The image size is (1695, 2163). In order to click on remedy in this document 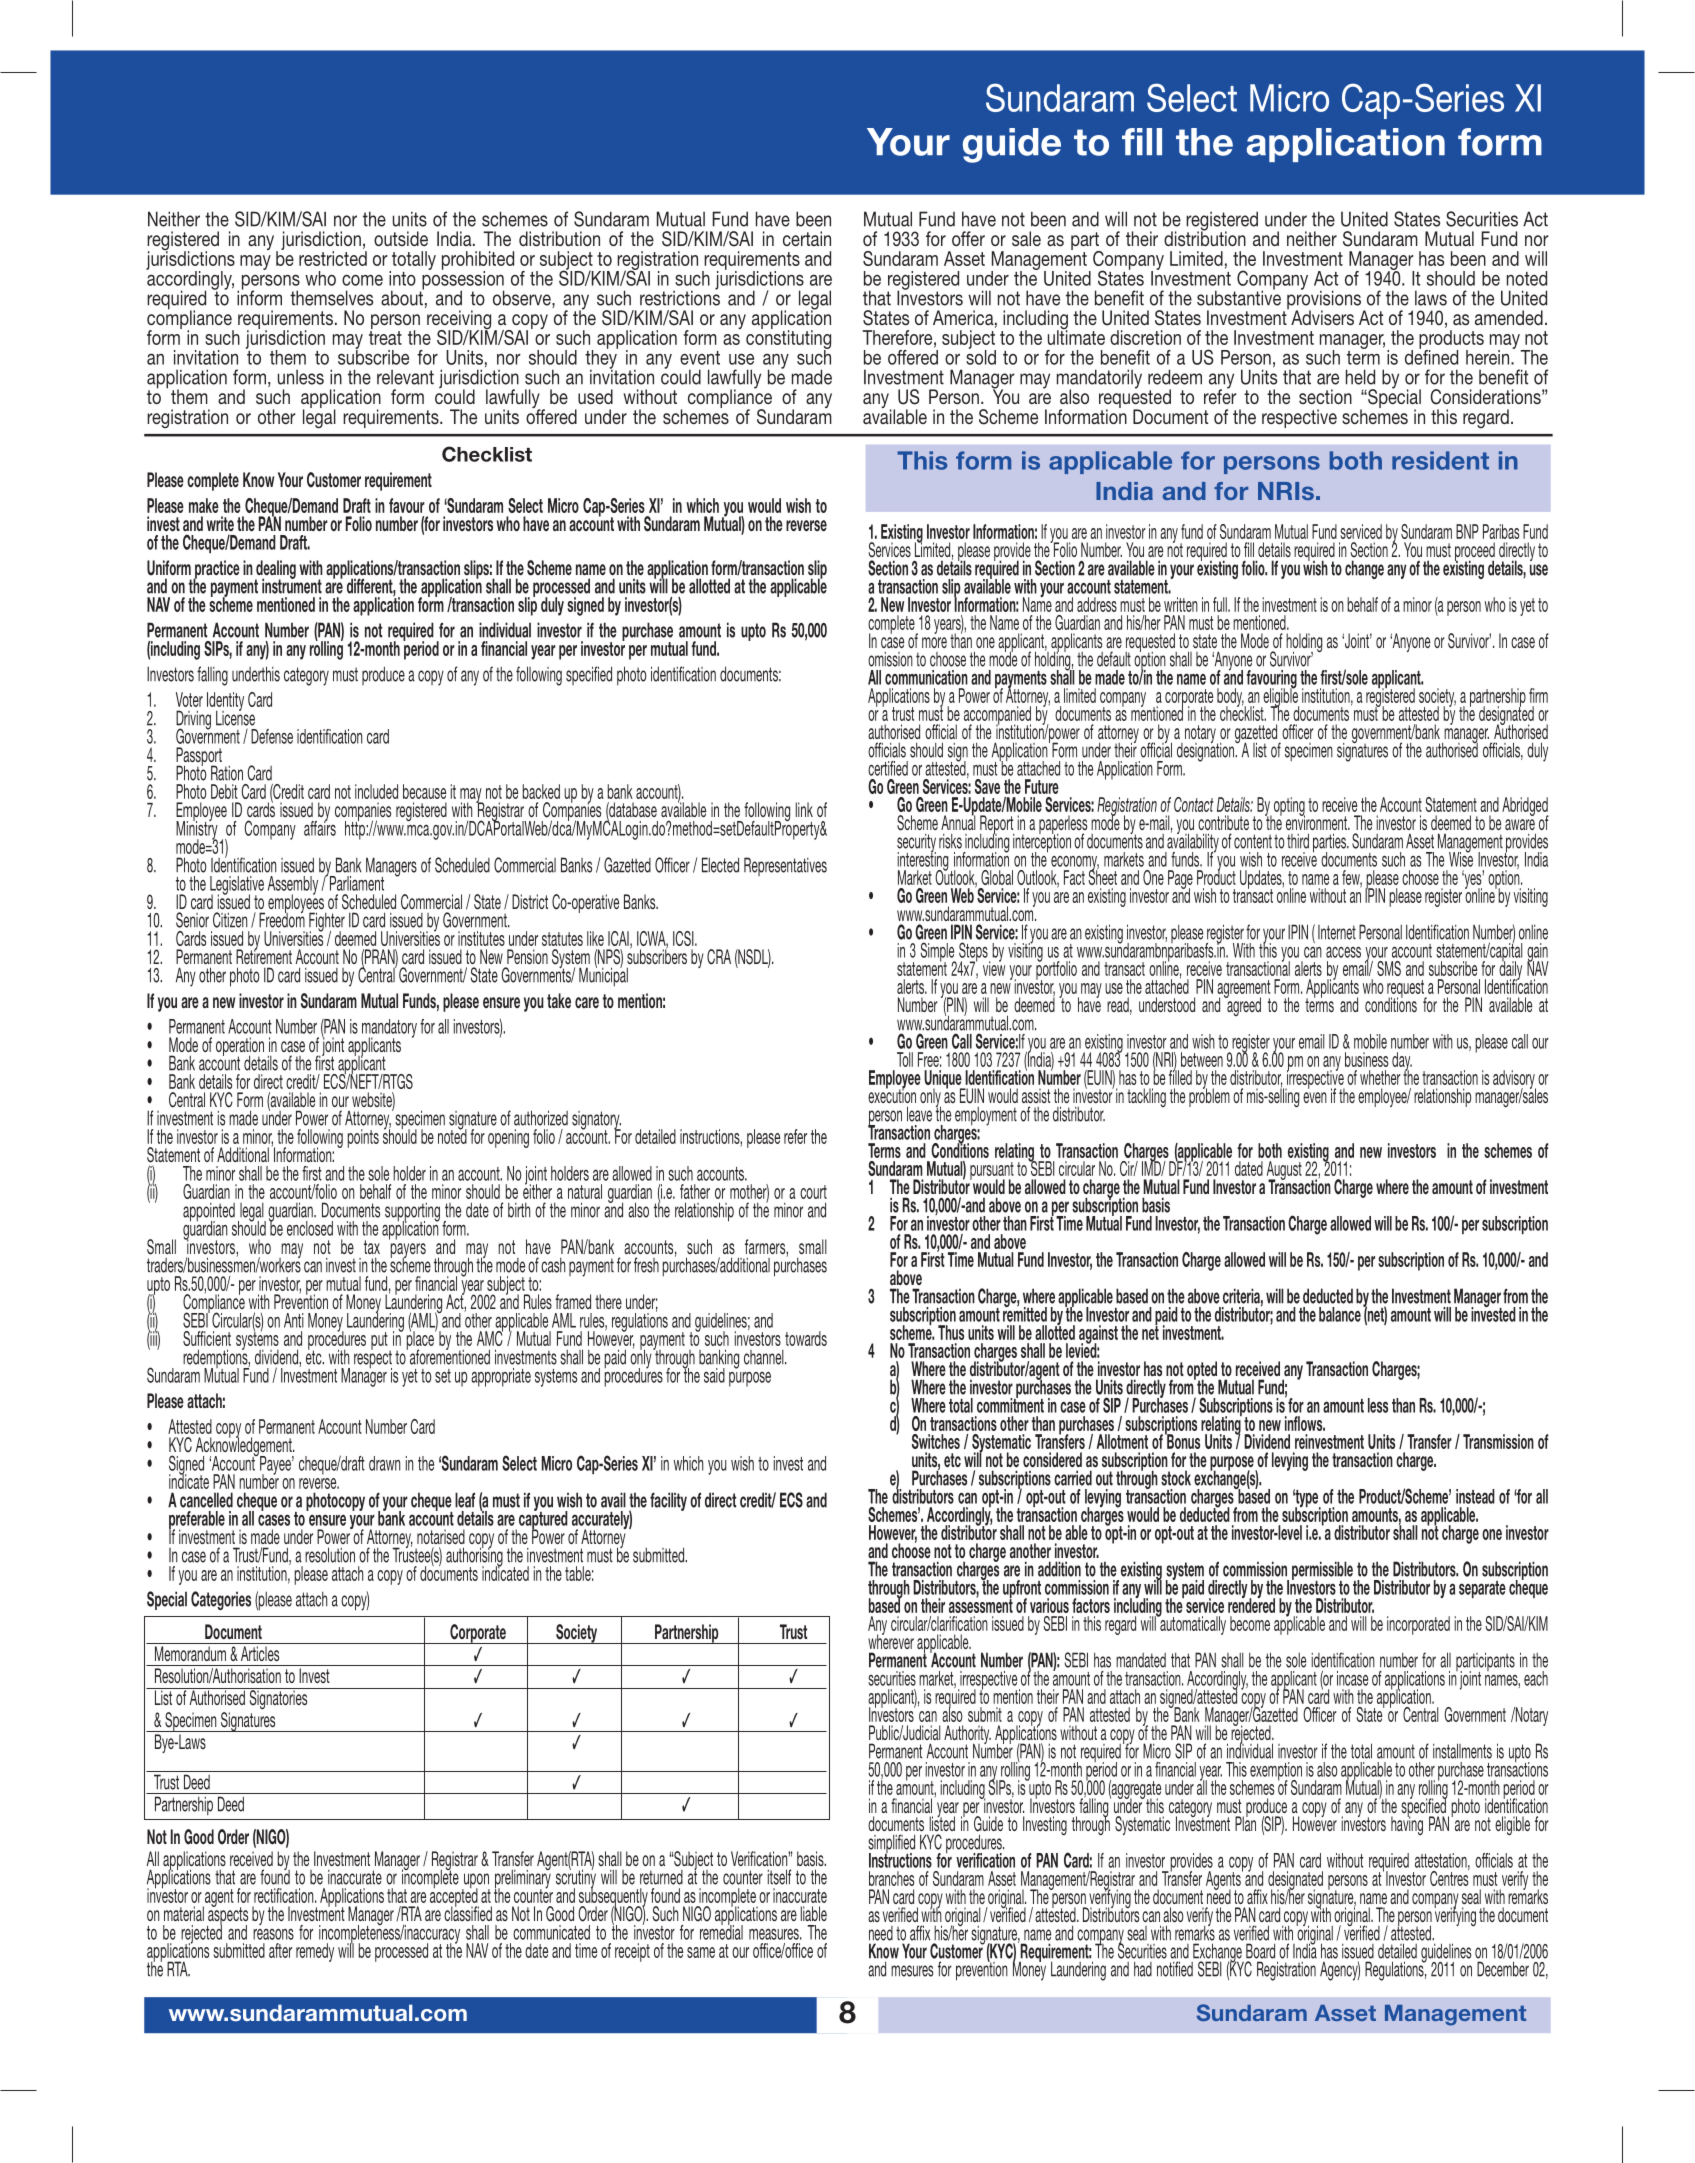, I will do `click(315, 1952)`.
